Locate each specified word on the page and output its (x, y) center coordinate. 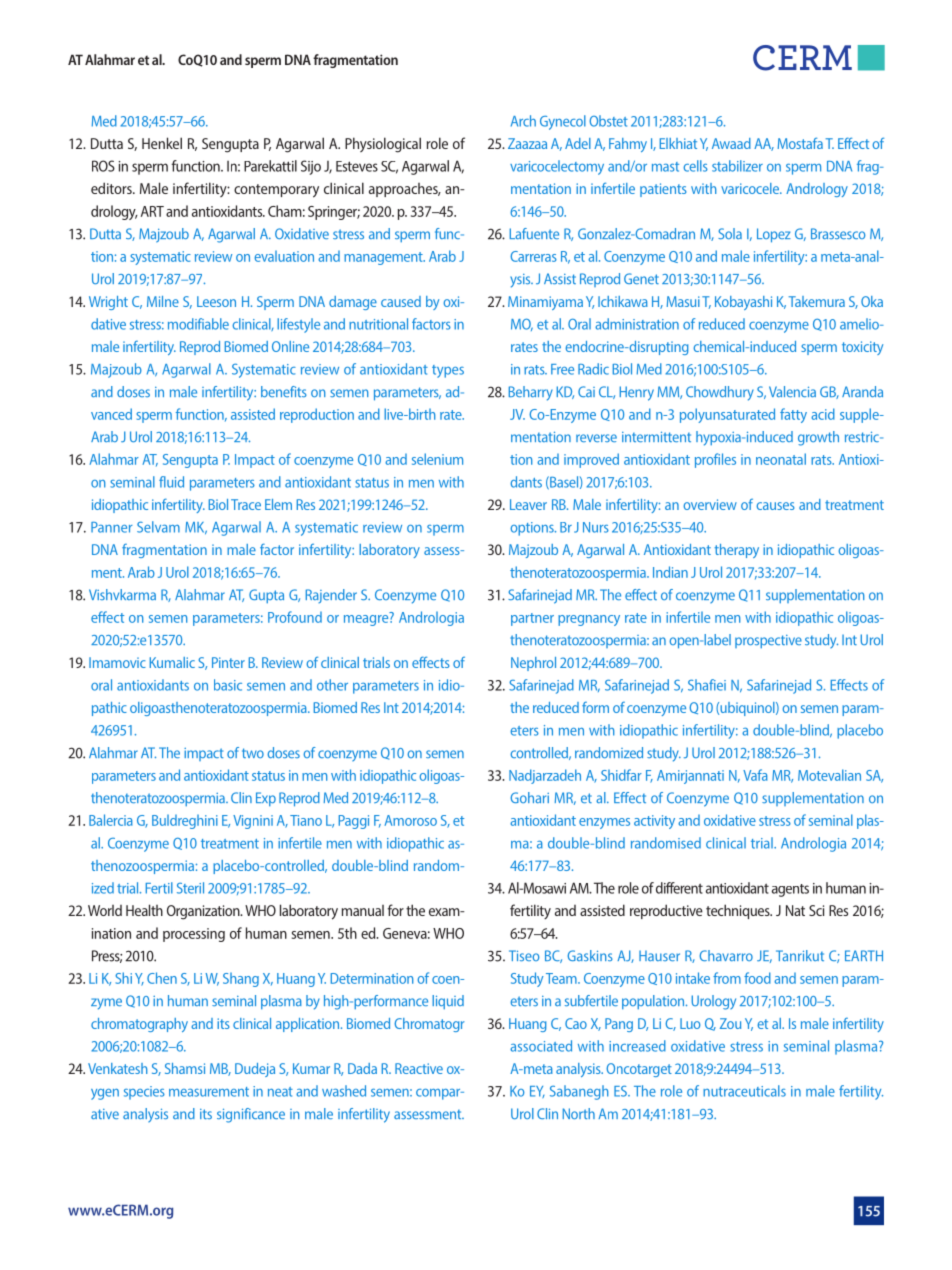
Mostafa (800, 143)
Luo (690, 1023)
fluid (171, 482)
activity (654, 822)
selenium (437, 459)
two (253, 753)
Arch (523, 121)
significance (251, 1115)
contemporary (276, 191)
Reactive (419, 1068)
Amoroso (410, 820)
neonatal (781, 459)
